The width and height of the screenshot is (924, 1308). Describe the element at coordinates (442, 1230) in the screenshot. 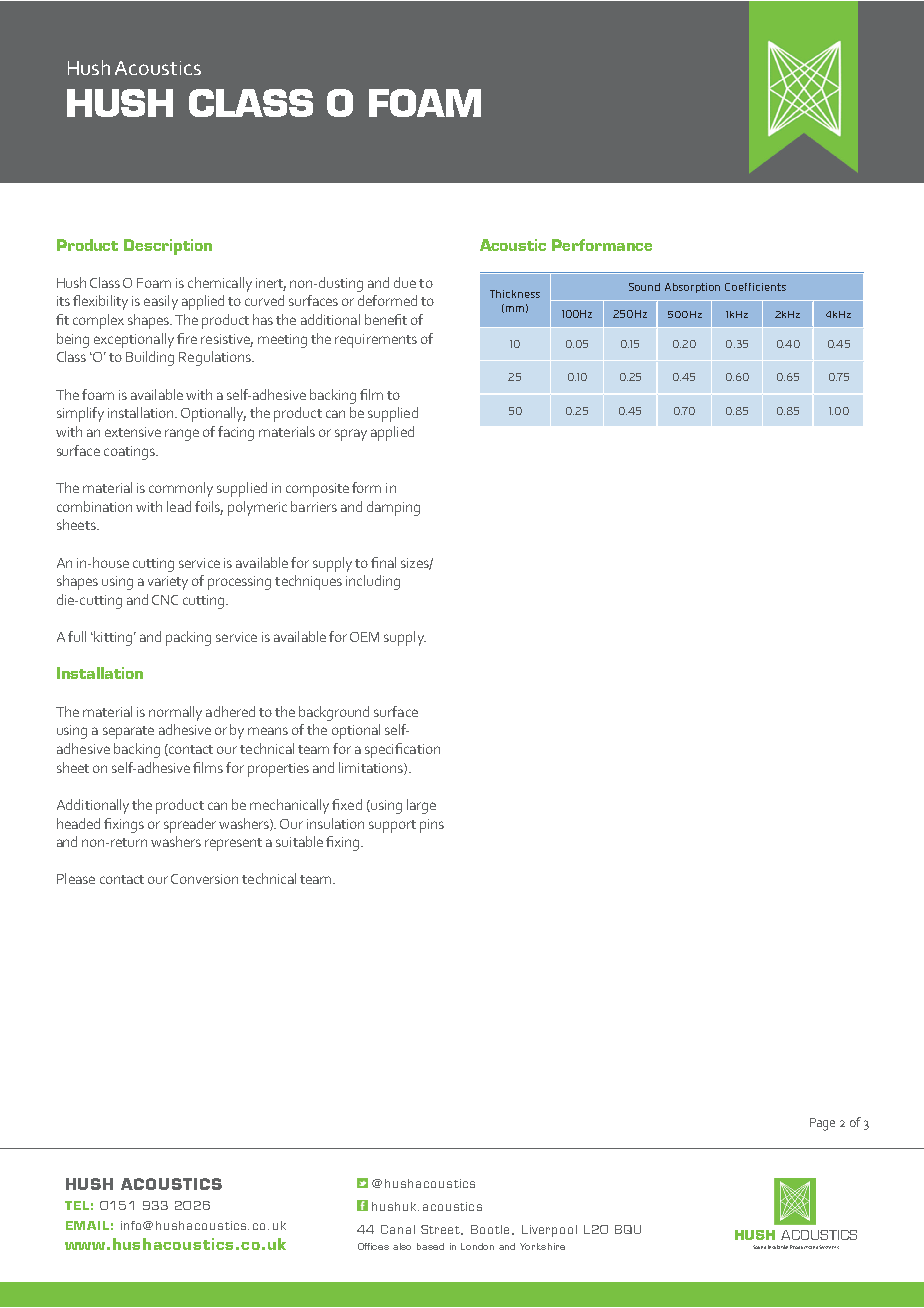

I see `Street` at that location.
